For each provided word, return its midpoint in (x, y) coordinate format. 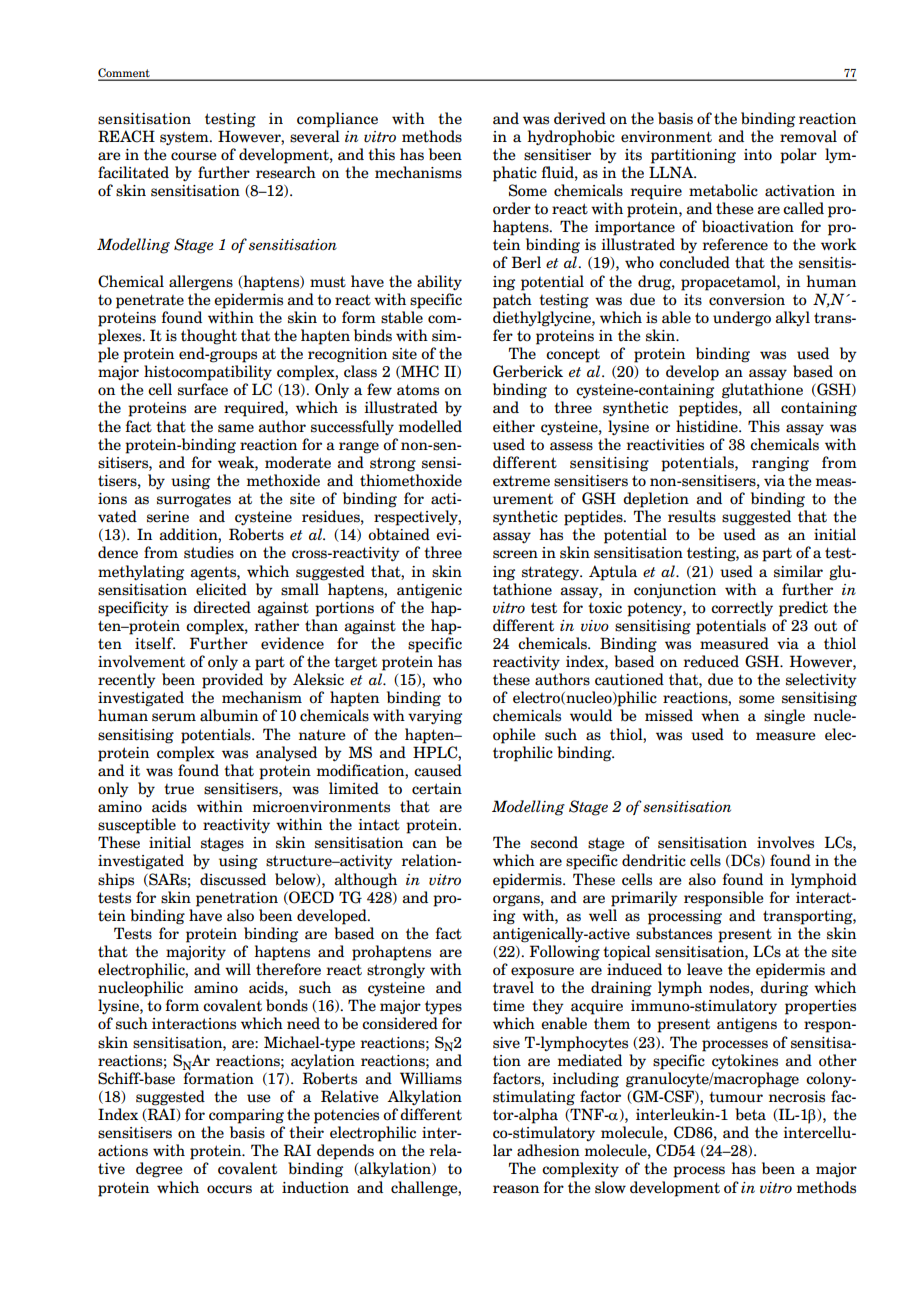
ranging (780, 464)
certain (437, 789)
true (179, 789)
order (512, 208)
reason (516, 1189)
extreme (521, 481)
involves (785, 842)
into (758, 155)
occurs (229, 1189)
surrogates (194, 500)
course (194, 156)
